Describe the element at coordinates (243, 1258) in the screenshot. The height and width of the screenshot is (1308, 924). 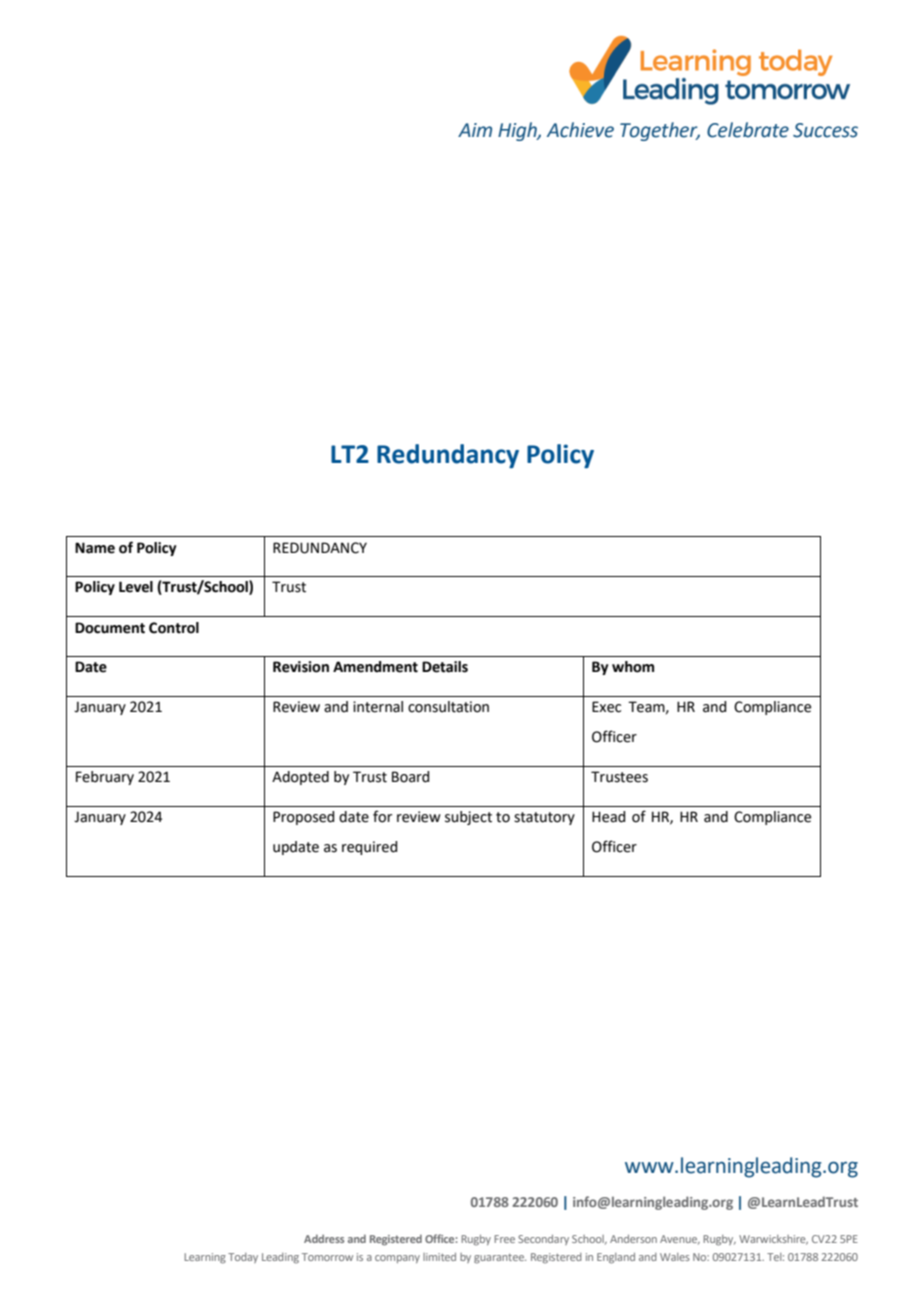
I see `Today` at that location.
